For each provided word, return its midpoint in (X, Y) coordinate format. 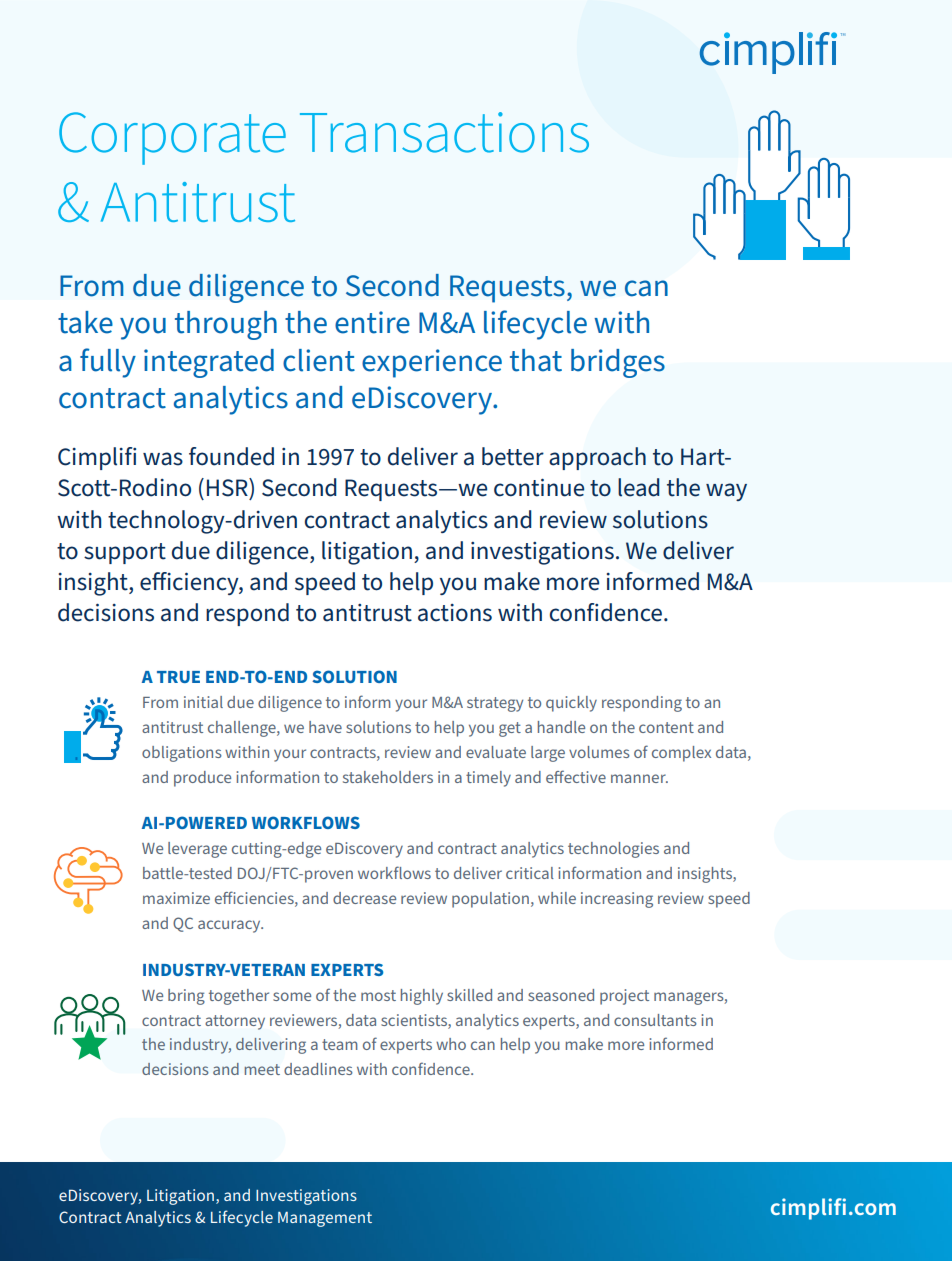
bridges (618, 363)
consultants (655, 1020)
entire (372, 322)
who (451, 1044)
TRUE (178, 677)
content (666, 727)
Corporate (172, 138)
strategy (495, 704)
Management (325, 1219)
